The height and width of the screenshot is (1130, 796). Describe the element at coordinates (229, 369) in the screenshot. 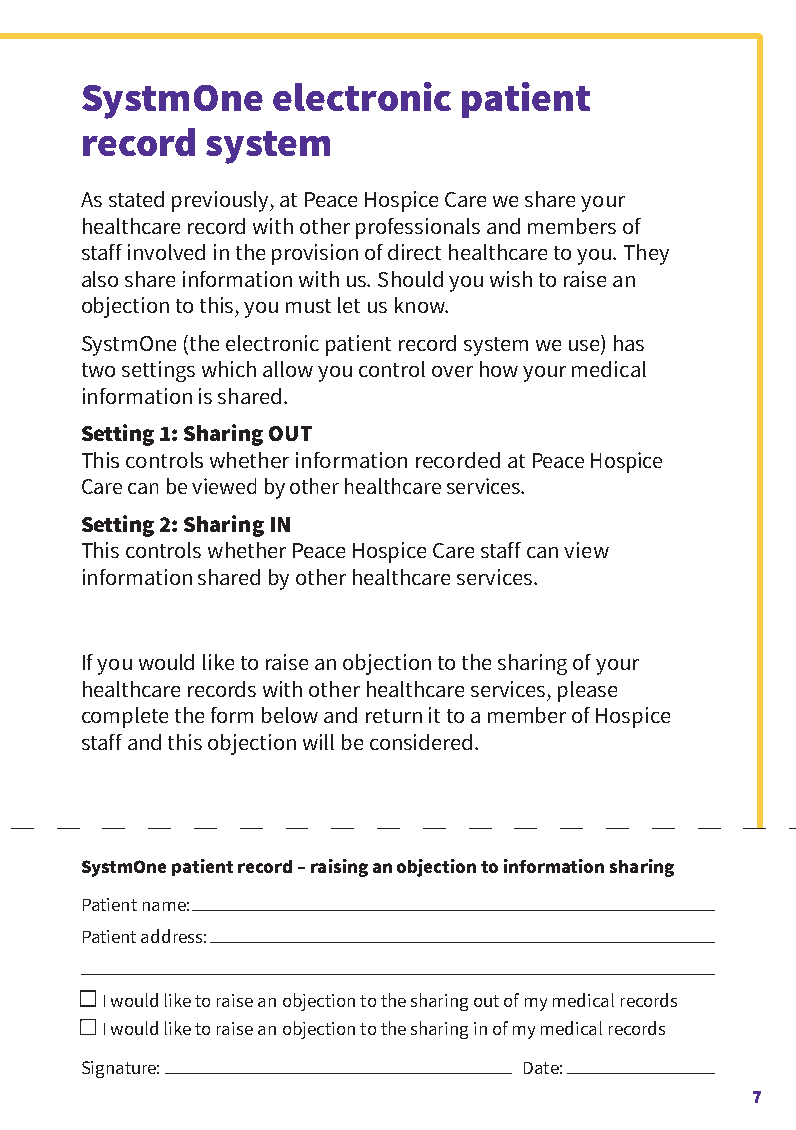

I see `which` at that location.
